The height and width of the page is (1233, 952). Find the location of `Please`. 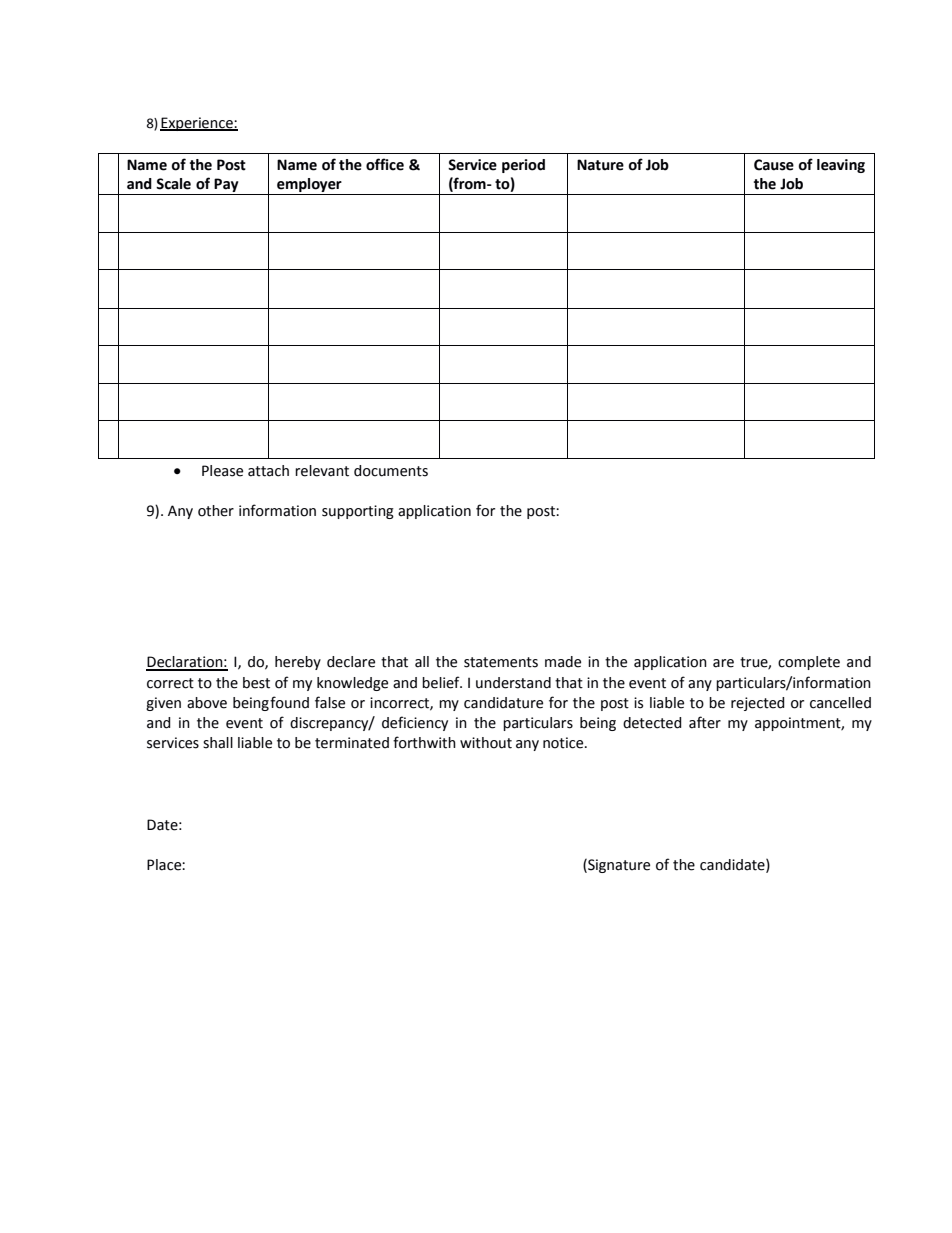

Please is located at coordinates (222, 471).
